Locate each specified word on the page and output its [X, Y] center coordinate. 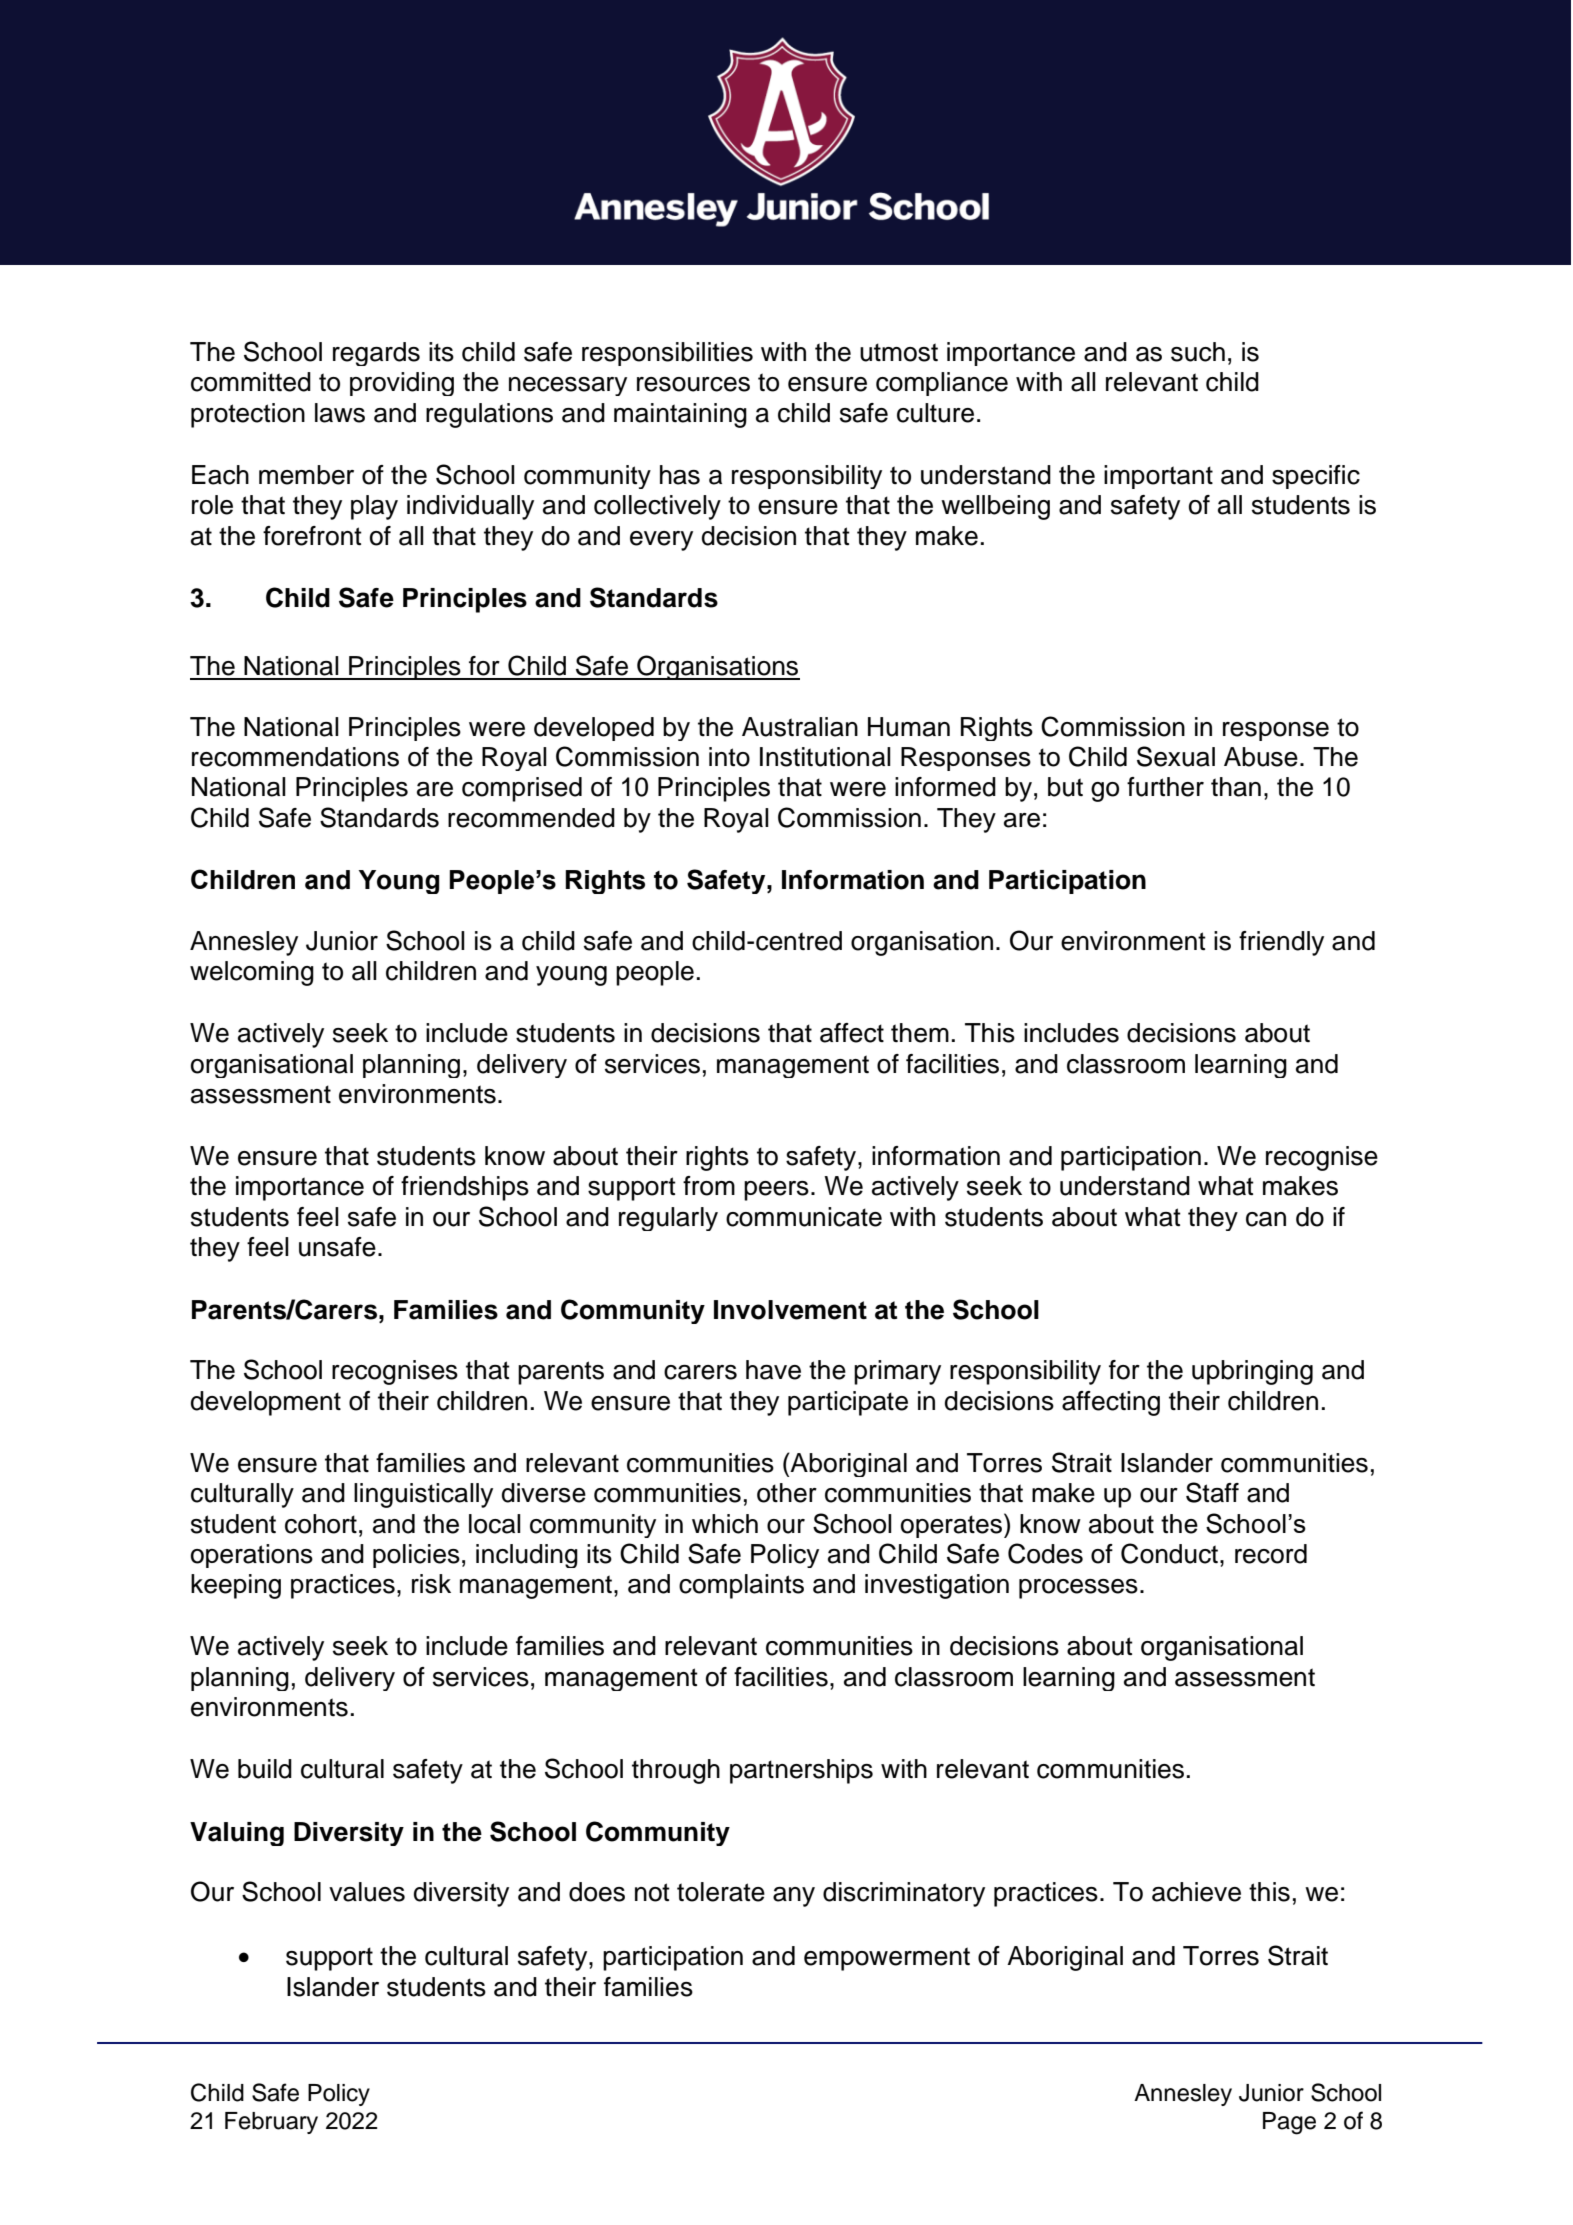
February [271, 2123]
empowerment [887, 1959]
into [729, 757]
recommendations [295, 757]
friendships [465, 1188]
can [1266, 1219]
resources [693, 384]
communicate [804, 1217]
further [1165, 787]
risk [431, 1584]
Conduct [1171, 1553]
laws [340, 413]
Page [1289, 2123]
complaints [741, 1586]
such [1198, 352]
